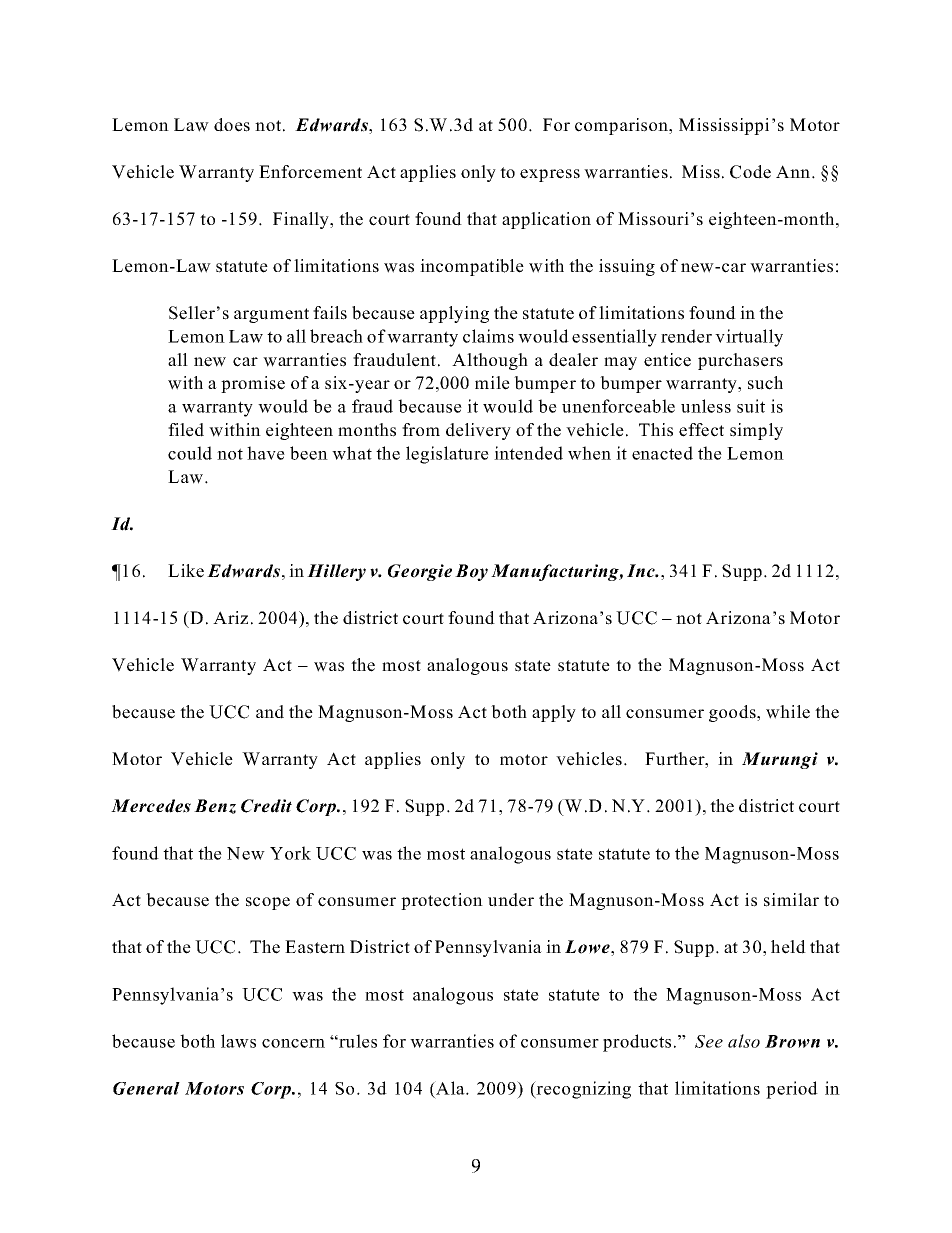  I want to click on does, so click(232, 125).
